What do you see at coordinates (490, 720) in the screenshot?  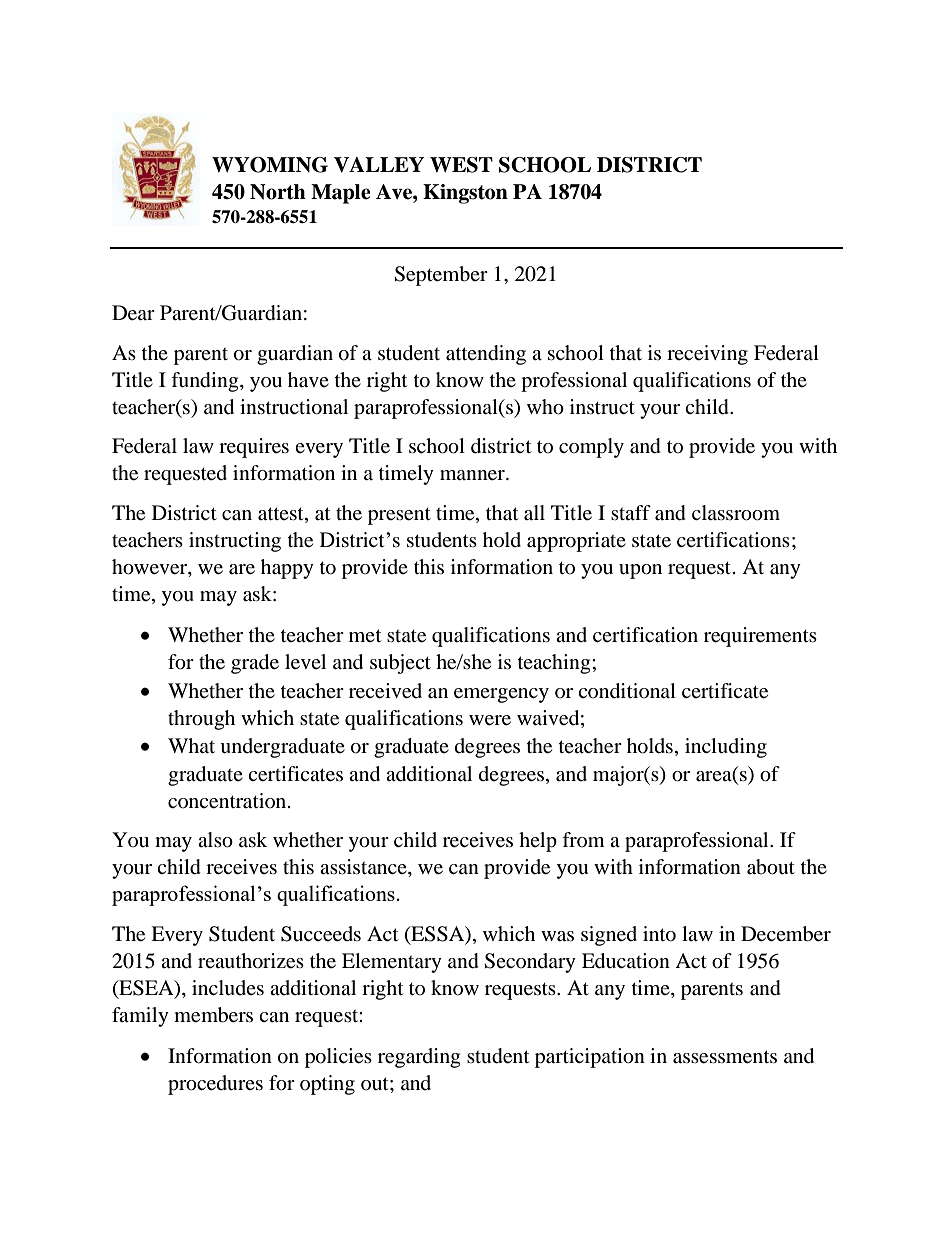 I see `were` at bounding box center [490, 720].
